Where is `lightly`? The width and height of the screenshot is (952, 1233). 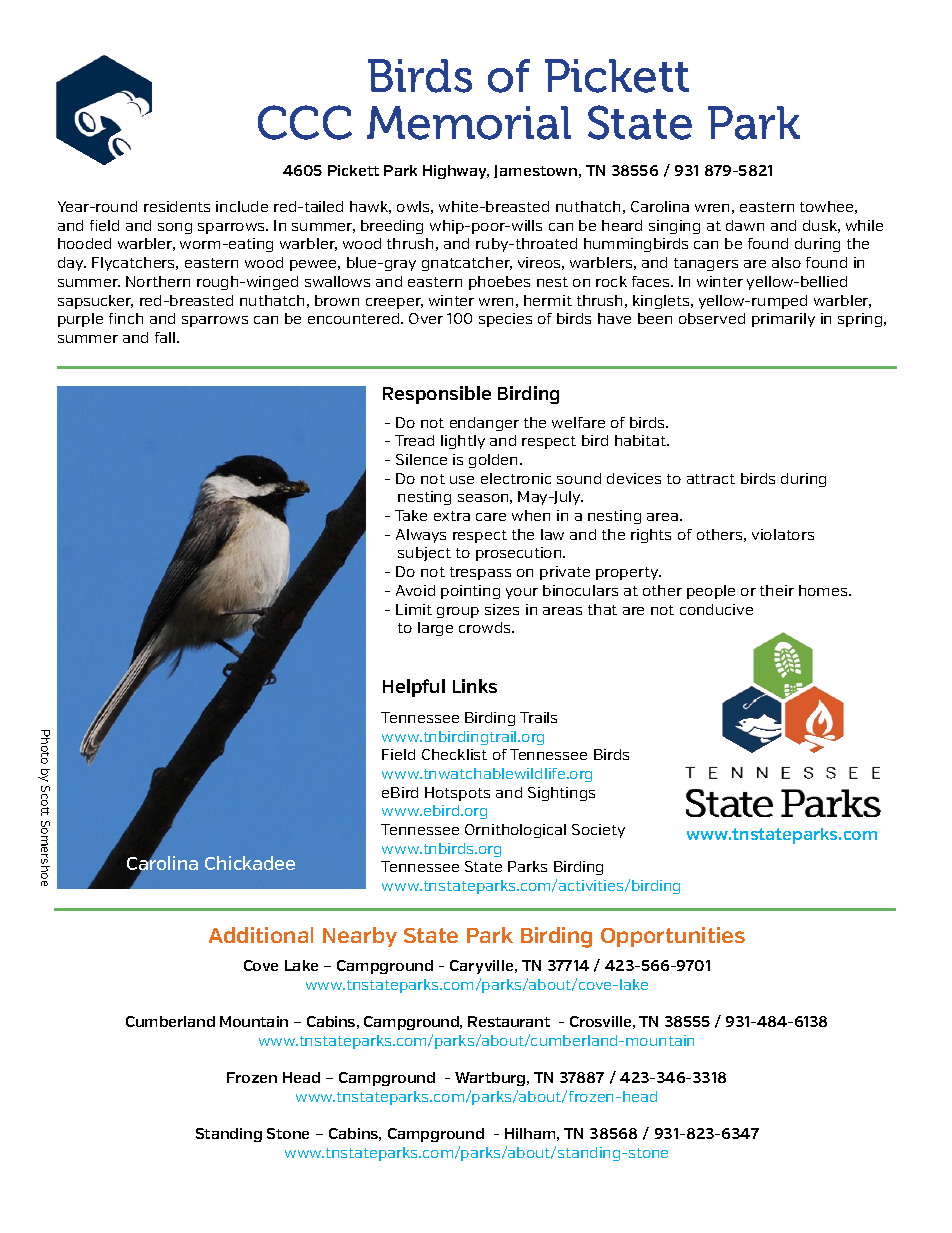
lightly is located at coordinates (463, 442).
